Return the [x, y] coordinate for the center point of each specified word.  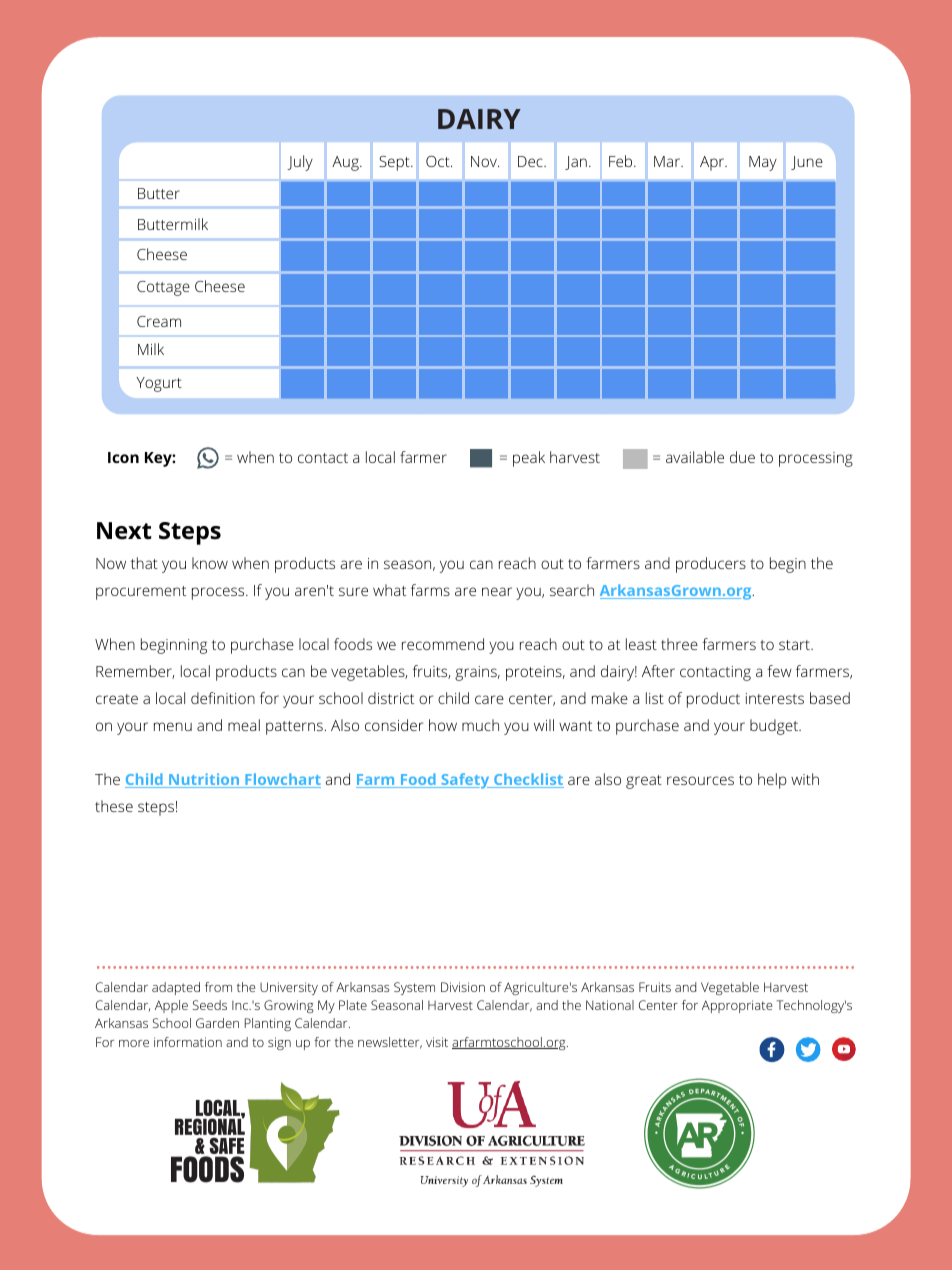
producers [711, 565]
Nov [485, 161]
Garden [217, 1023]
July [300, 163]
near [497, 591]
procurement [141, 593]
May [763, 163]
